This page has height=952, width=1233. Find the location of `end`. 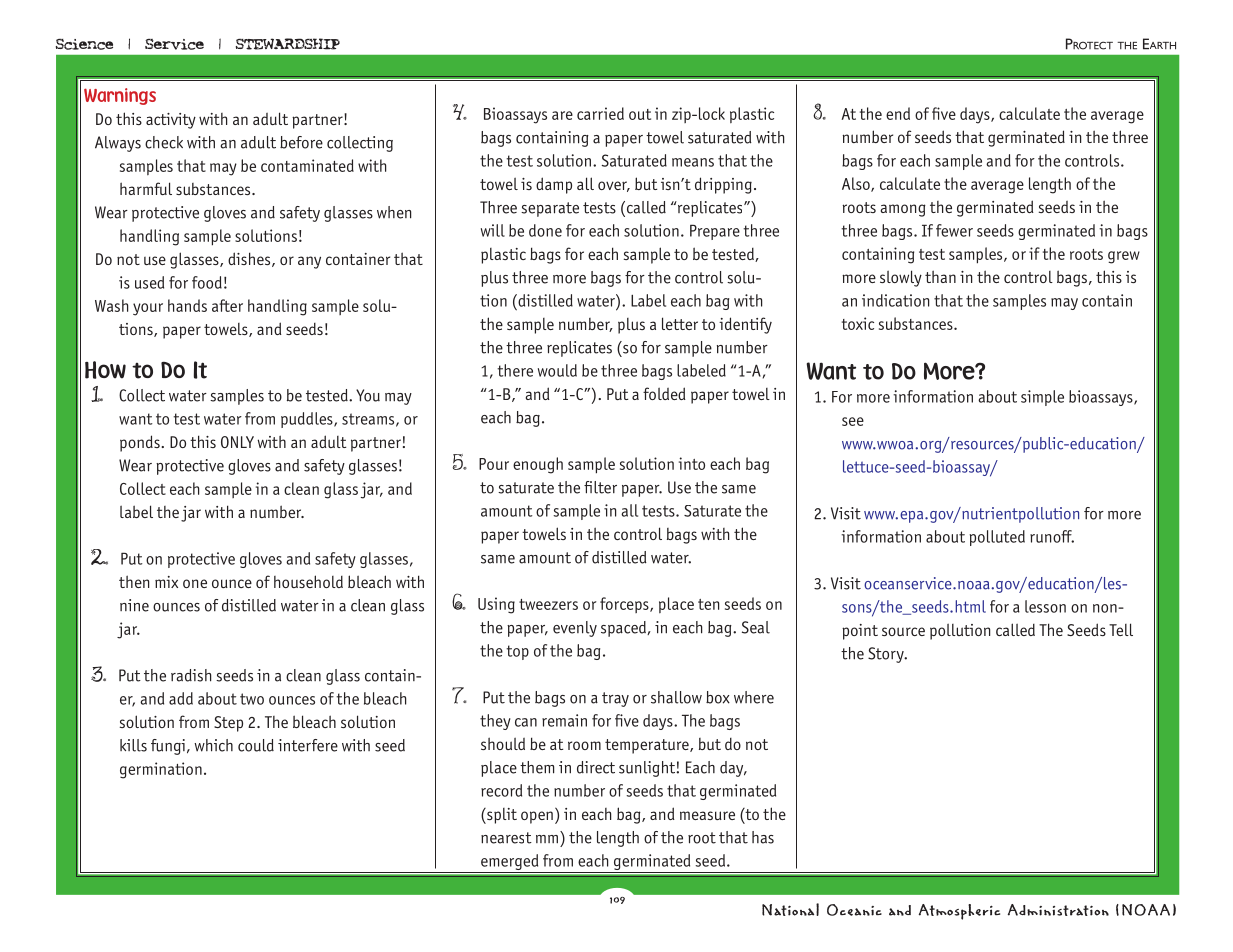

end is located at coordinates (898, 113).
